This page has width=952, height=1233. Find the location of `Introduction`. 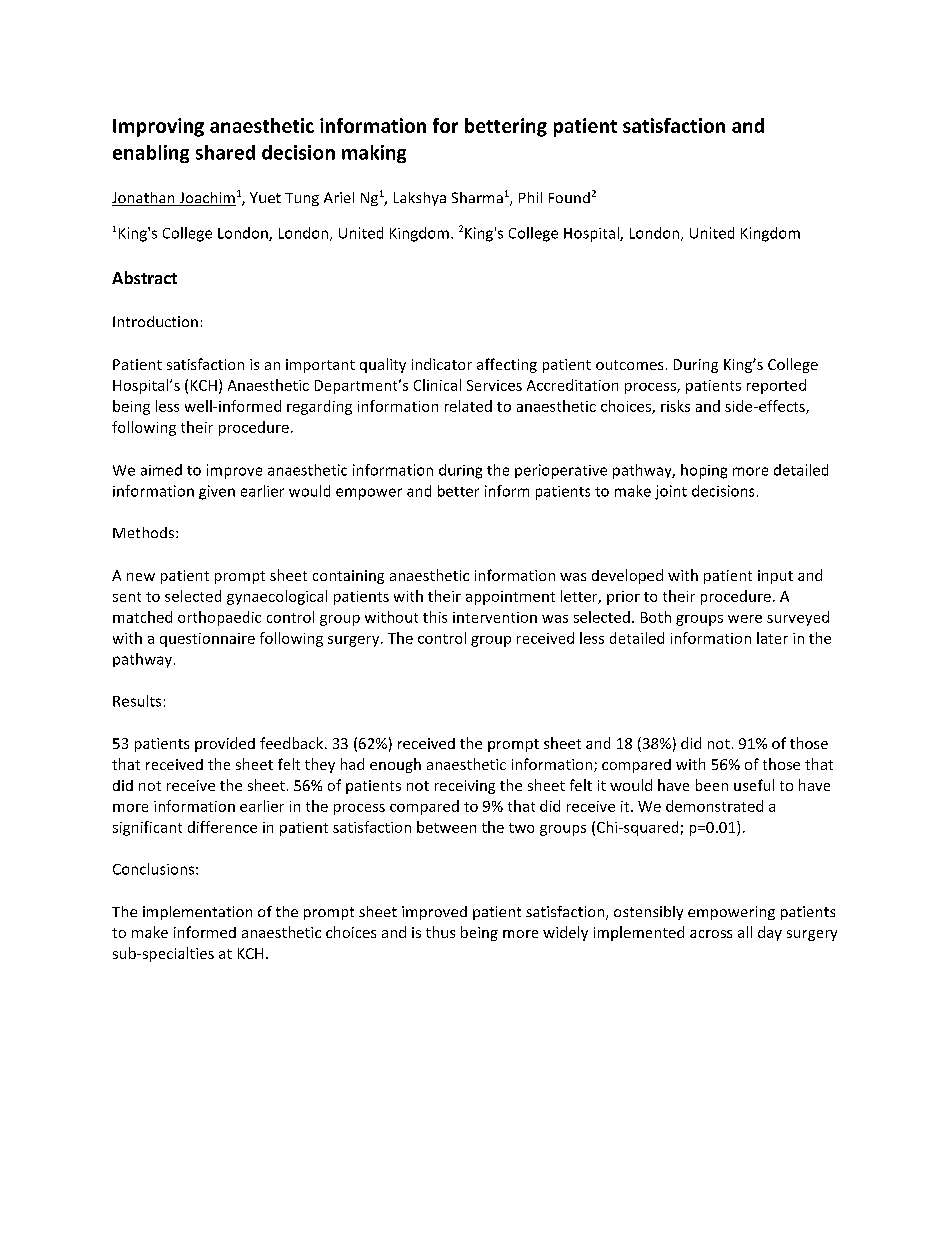

Introduction is located at coordinates (155, 321).
